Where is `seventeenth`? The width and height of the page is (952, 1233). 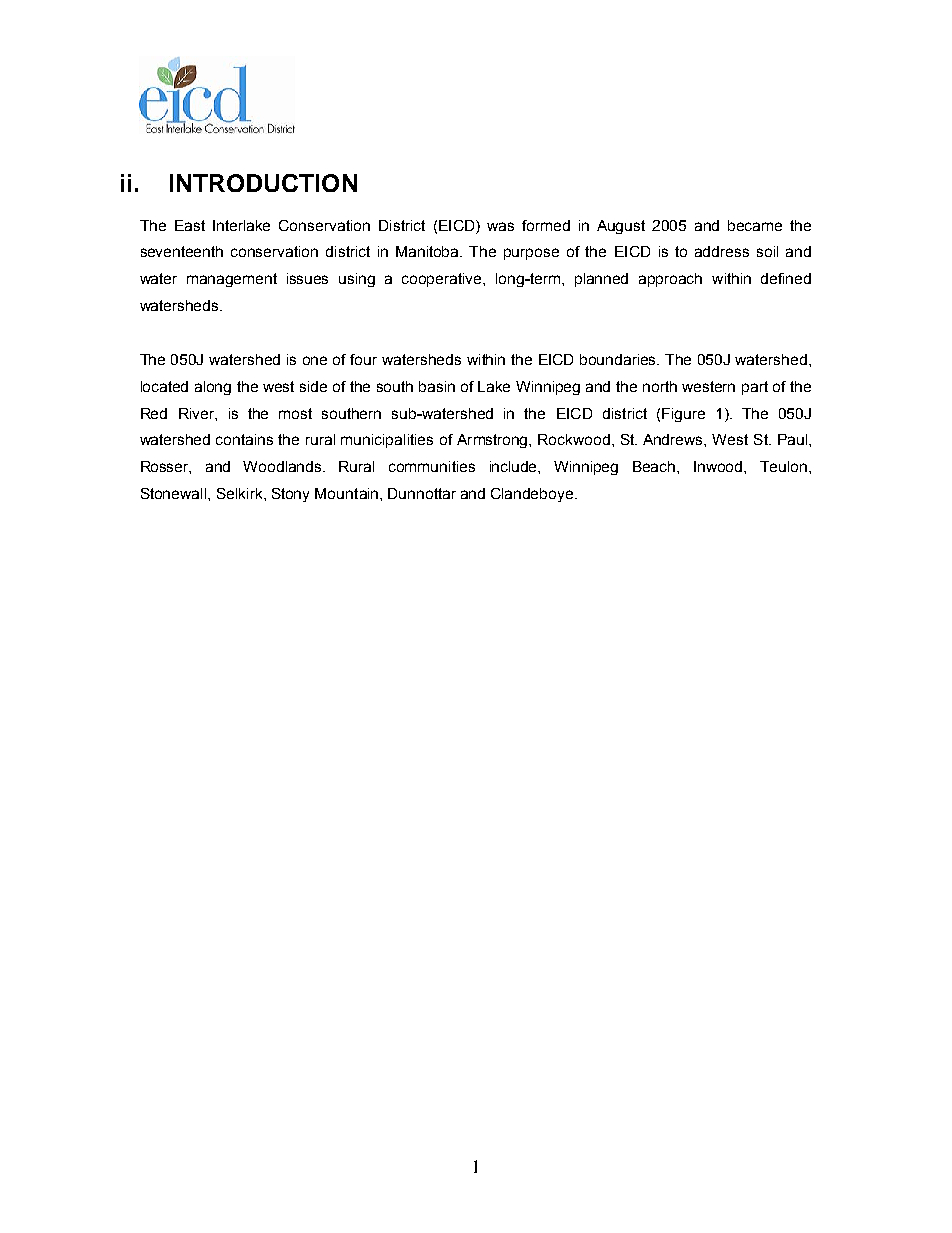 seventeenth is located at coordinates (182, 251).
